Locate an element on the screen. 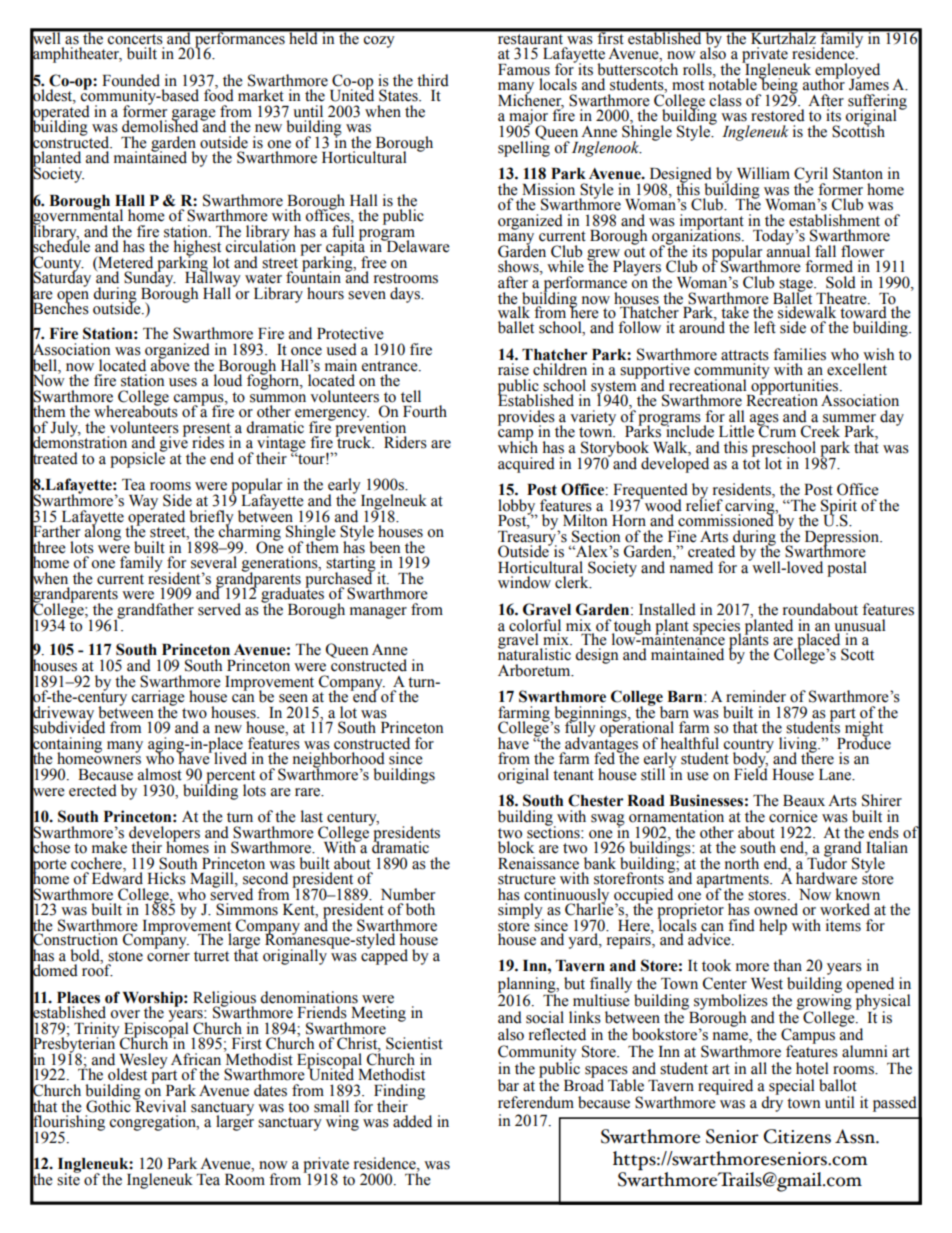 This screenshot has width=952, height=1233. families is located at coordinates (799, 354).
